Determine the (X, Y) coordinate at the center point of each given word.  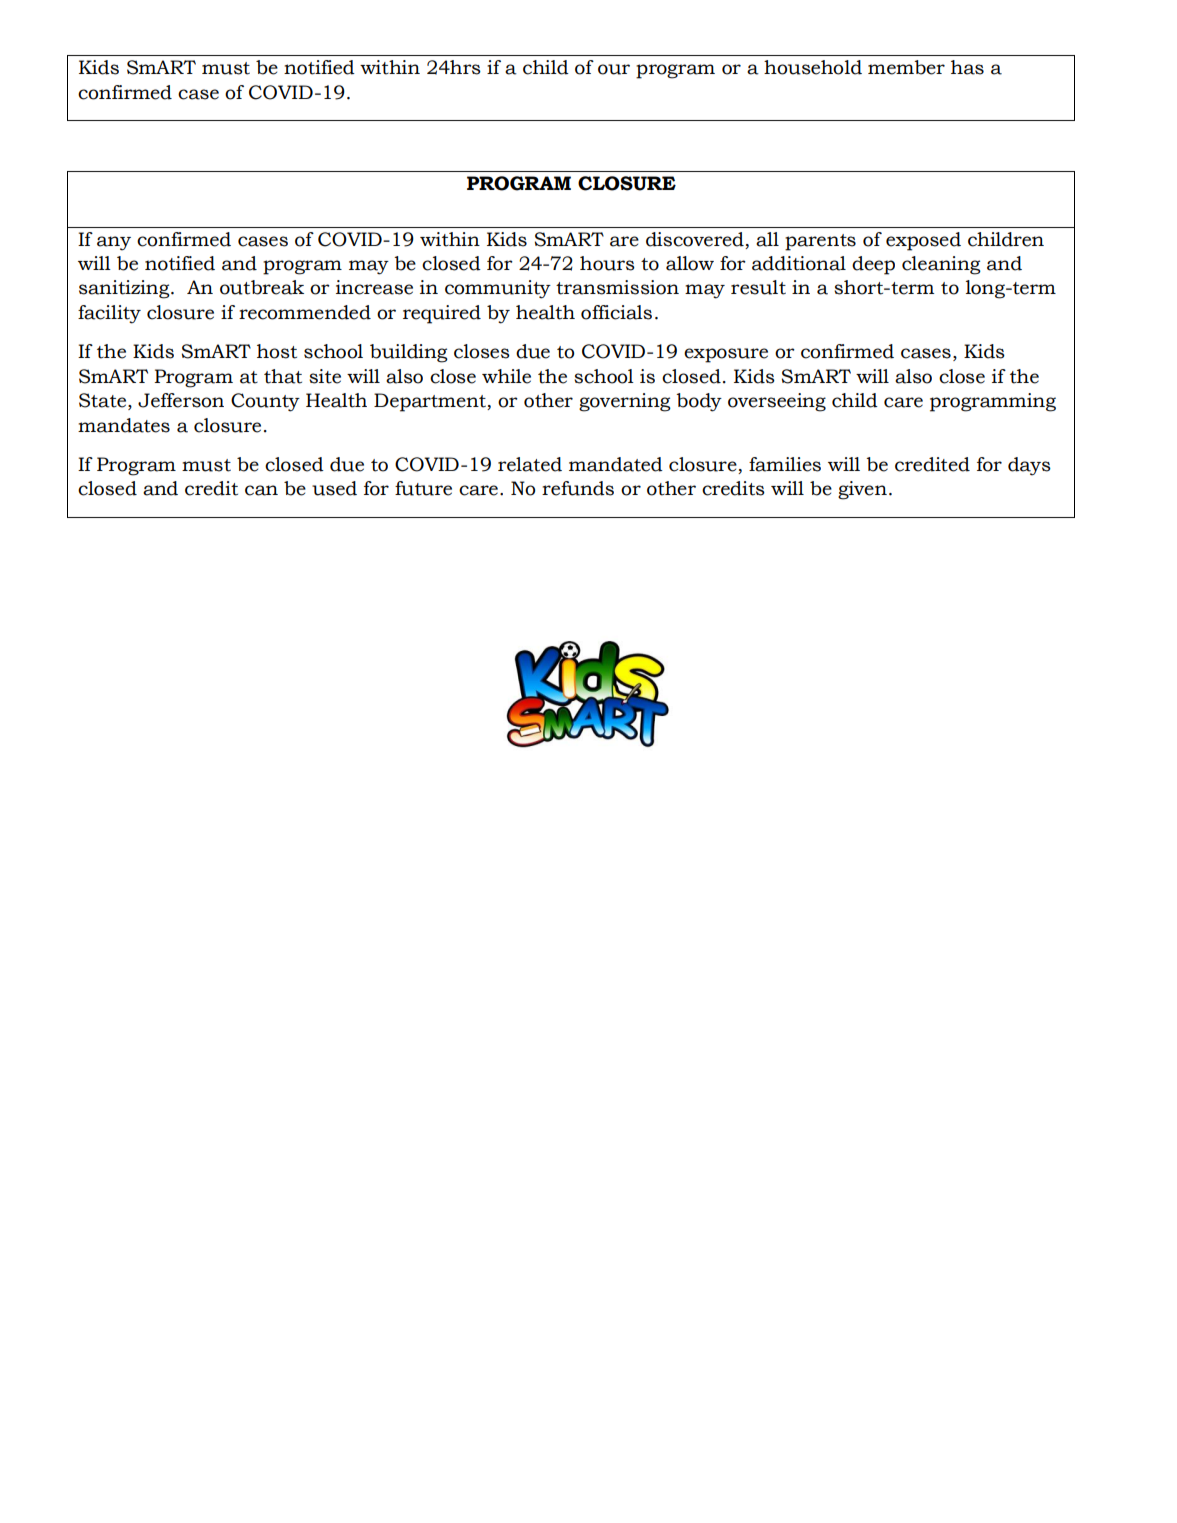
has (967, 67)
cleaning (941, 265)
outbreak (262, 287)
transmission (617, 287)
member (906, 67)
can (261, 490)
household (813, 67)
